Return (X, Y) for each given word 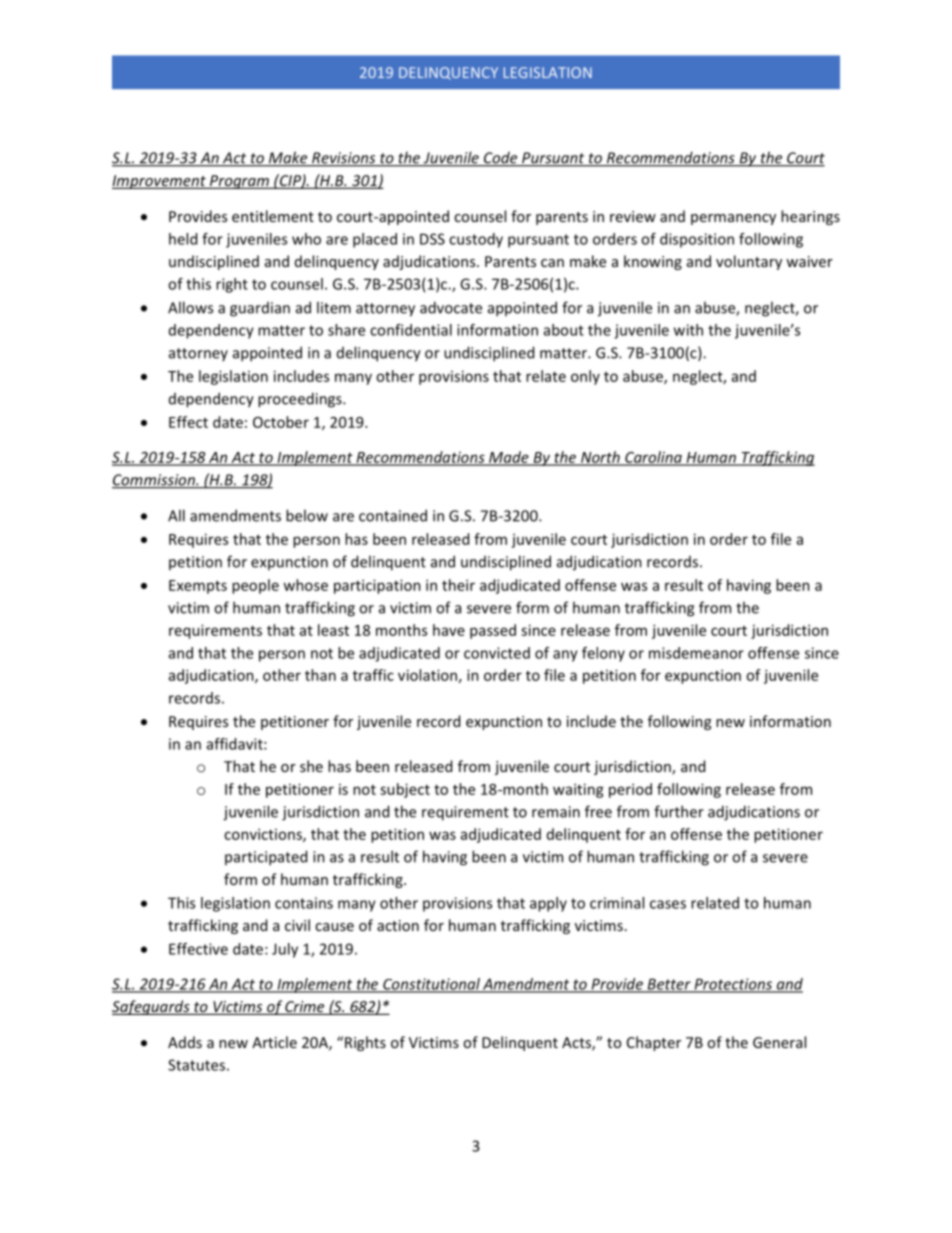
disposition (697, 240)
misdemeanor (696, 653)
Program (239, 182)
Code (501, 159)
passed (493, 631)
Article (274, 1042)
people (255, 586)
